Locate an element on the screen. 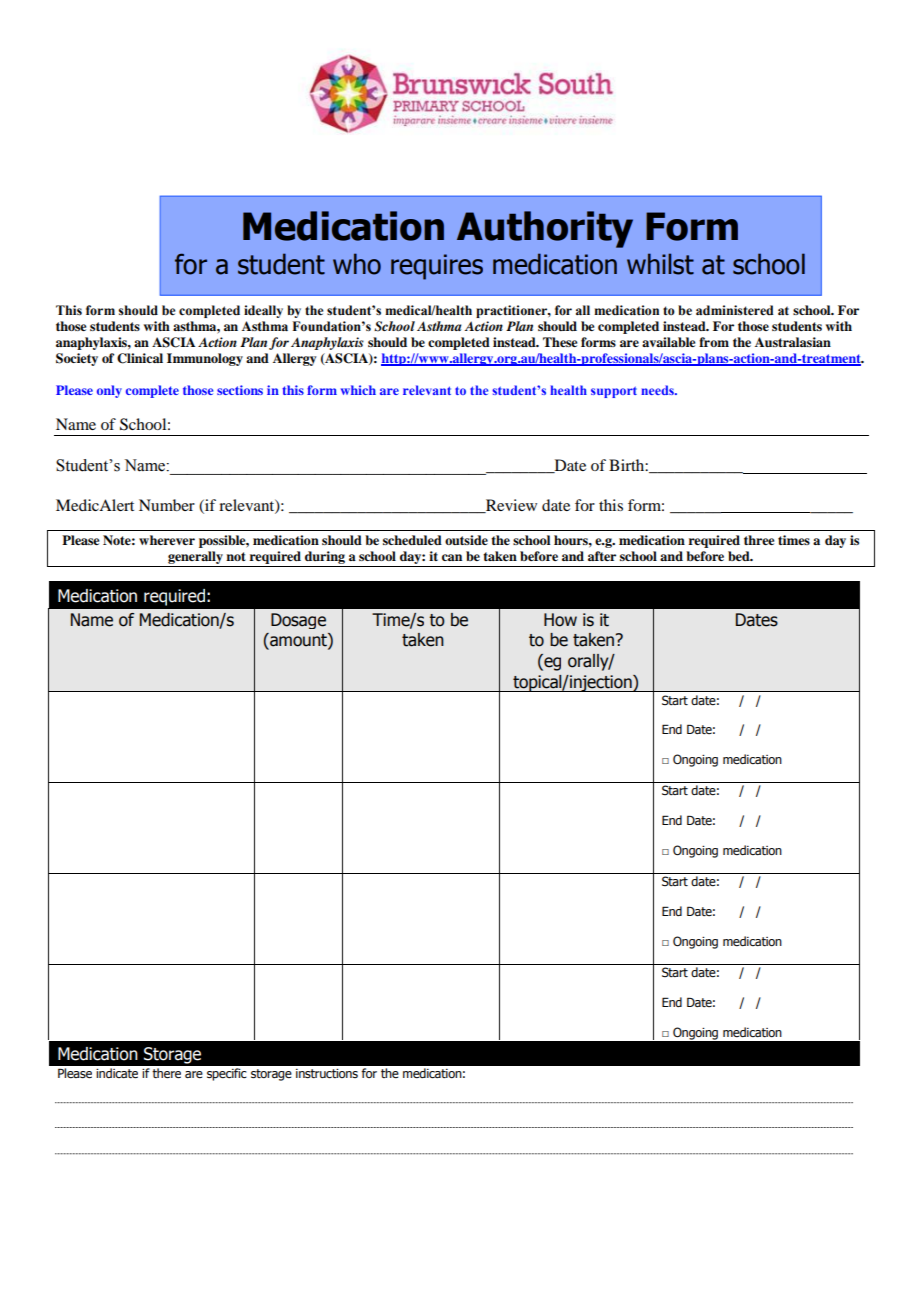 The width and height of the screenshot is (924, 1308). How is located at coordinates (560, 620).
